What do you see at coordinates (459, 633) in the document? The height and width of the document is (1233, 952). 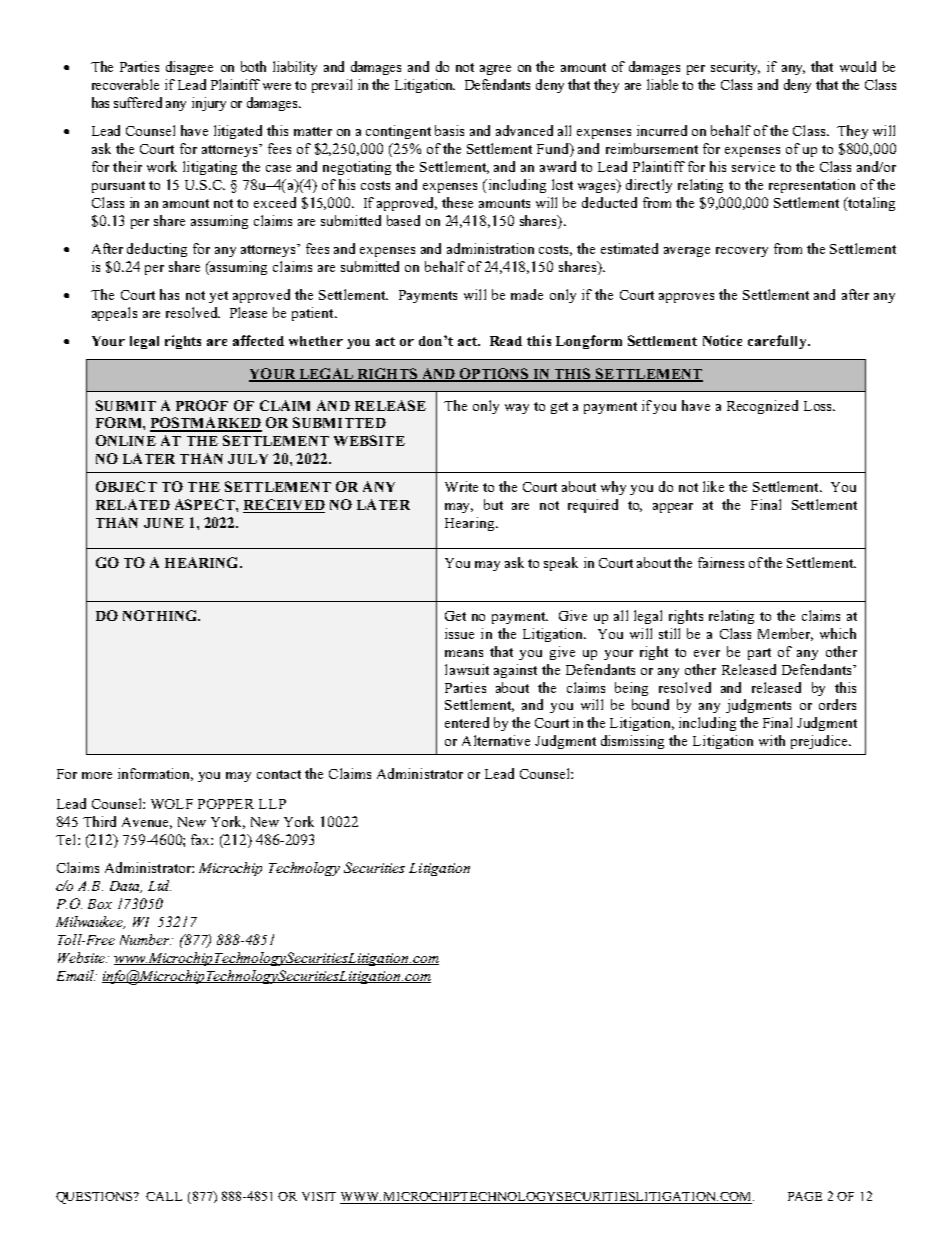 I see `issue` at bounding box center [459, 633].
